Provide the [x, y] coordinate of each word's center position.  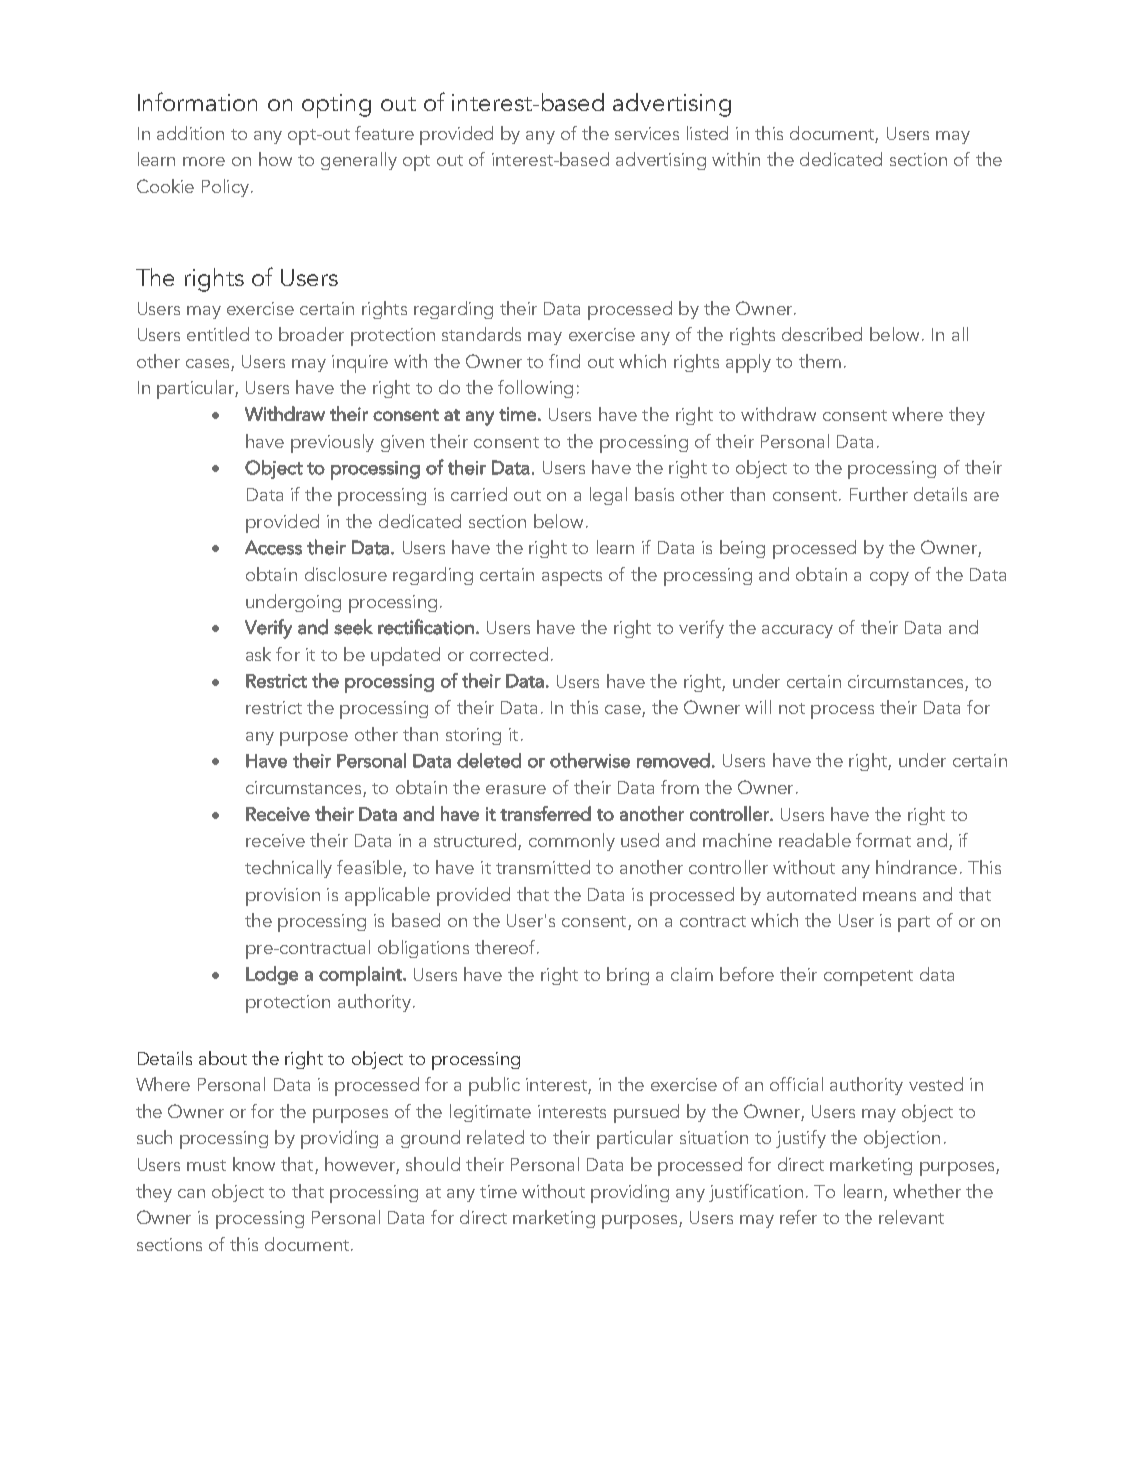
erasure [516, 789]
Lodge [272, 975]
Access [273, 547]
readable [815, 840]
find [564, 361]
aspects [572, 578]
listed [707, 133]
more [204, 161]
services [647, 133]
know [254, 1164]
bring [628, 976]
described [822, 334]
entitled [218, 334]
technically [288, 869]
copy [889, 579]
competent [868, 978]
